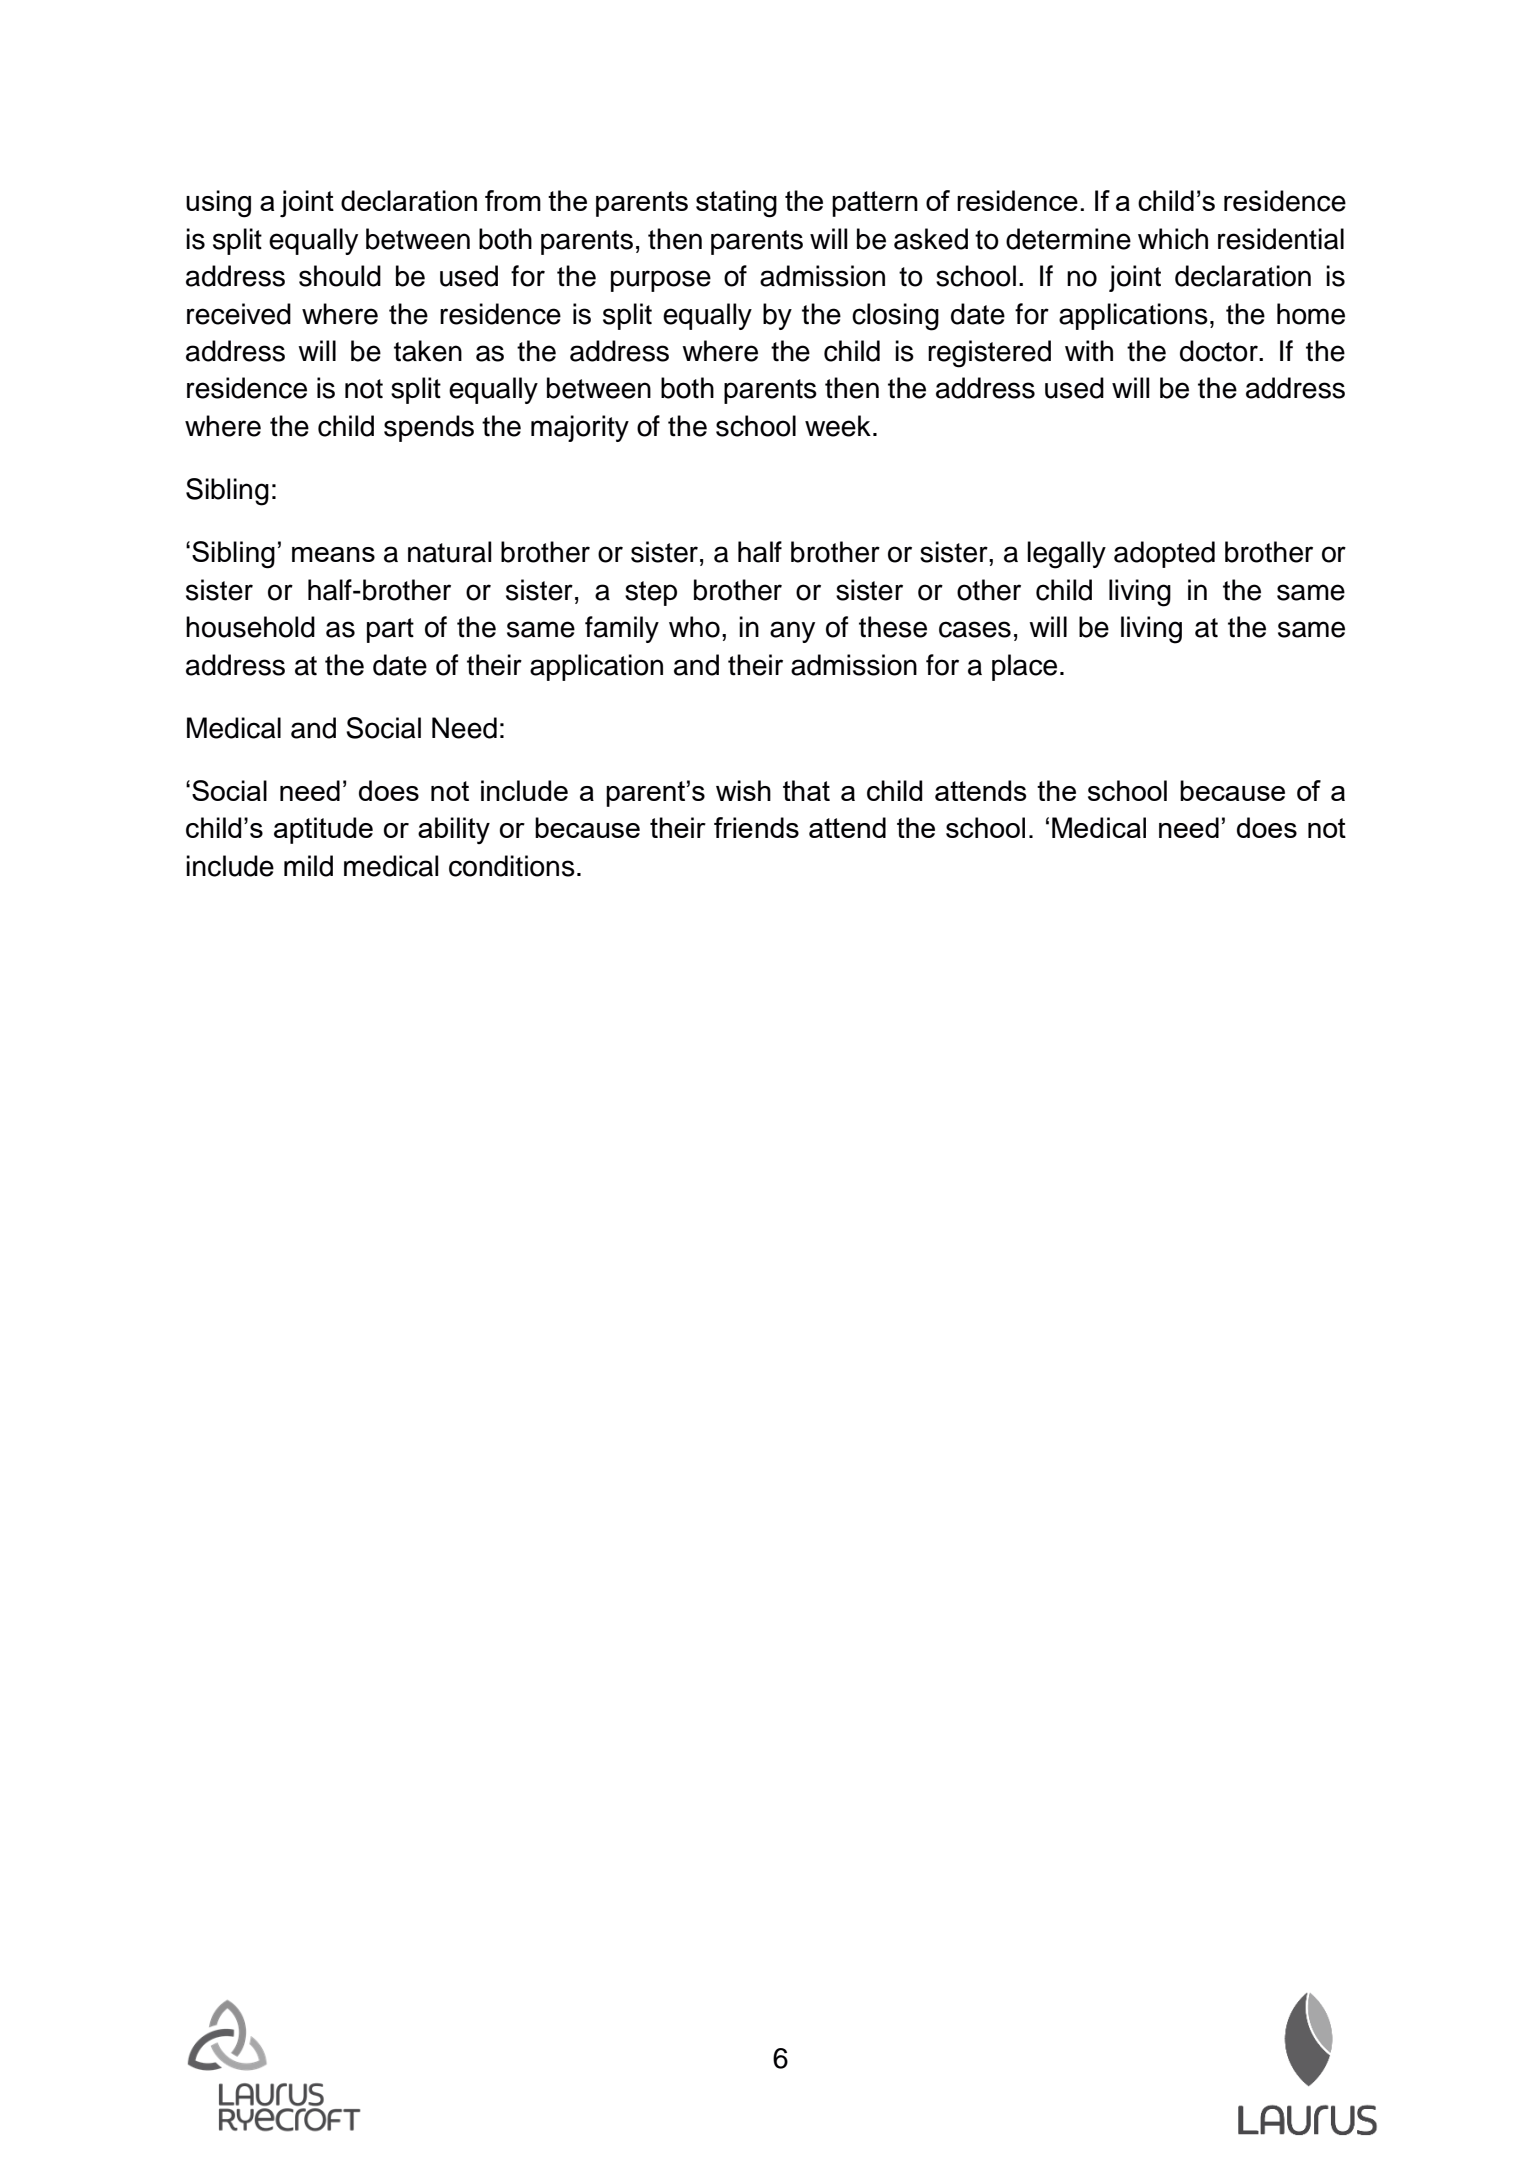 The image size is (1531, 2165). What do you see at coordinates (806, 790) in the screenshot?
I see `that` at bounding box center [806, 790].
